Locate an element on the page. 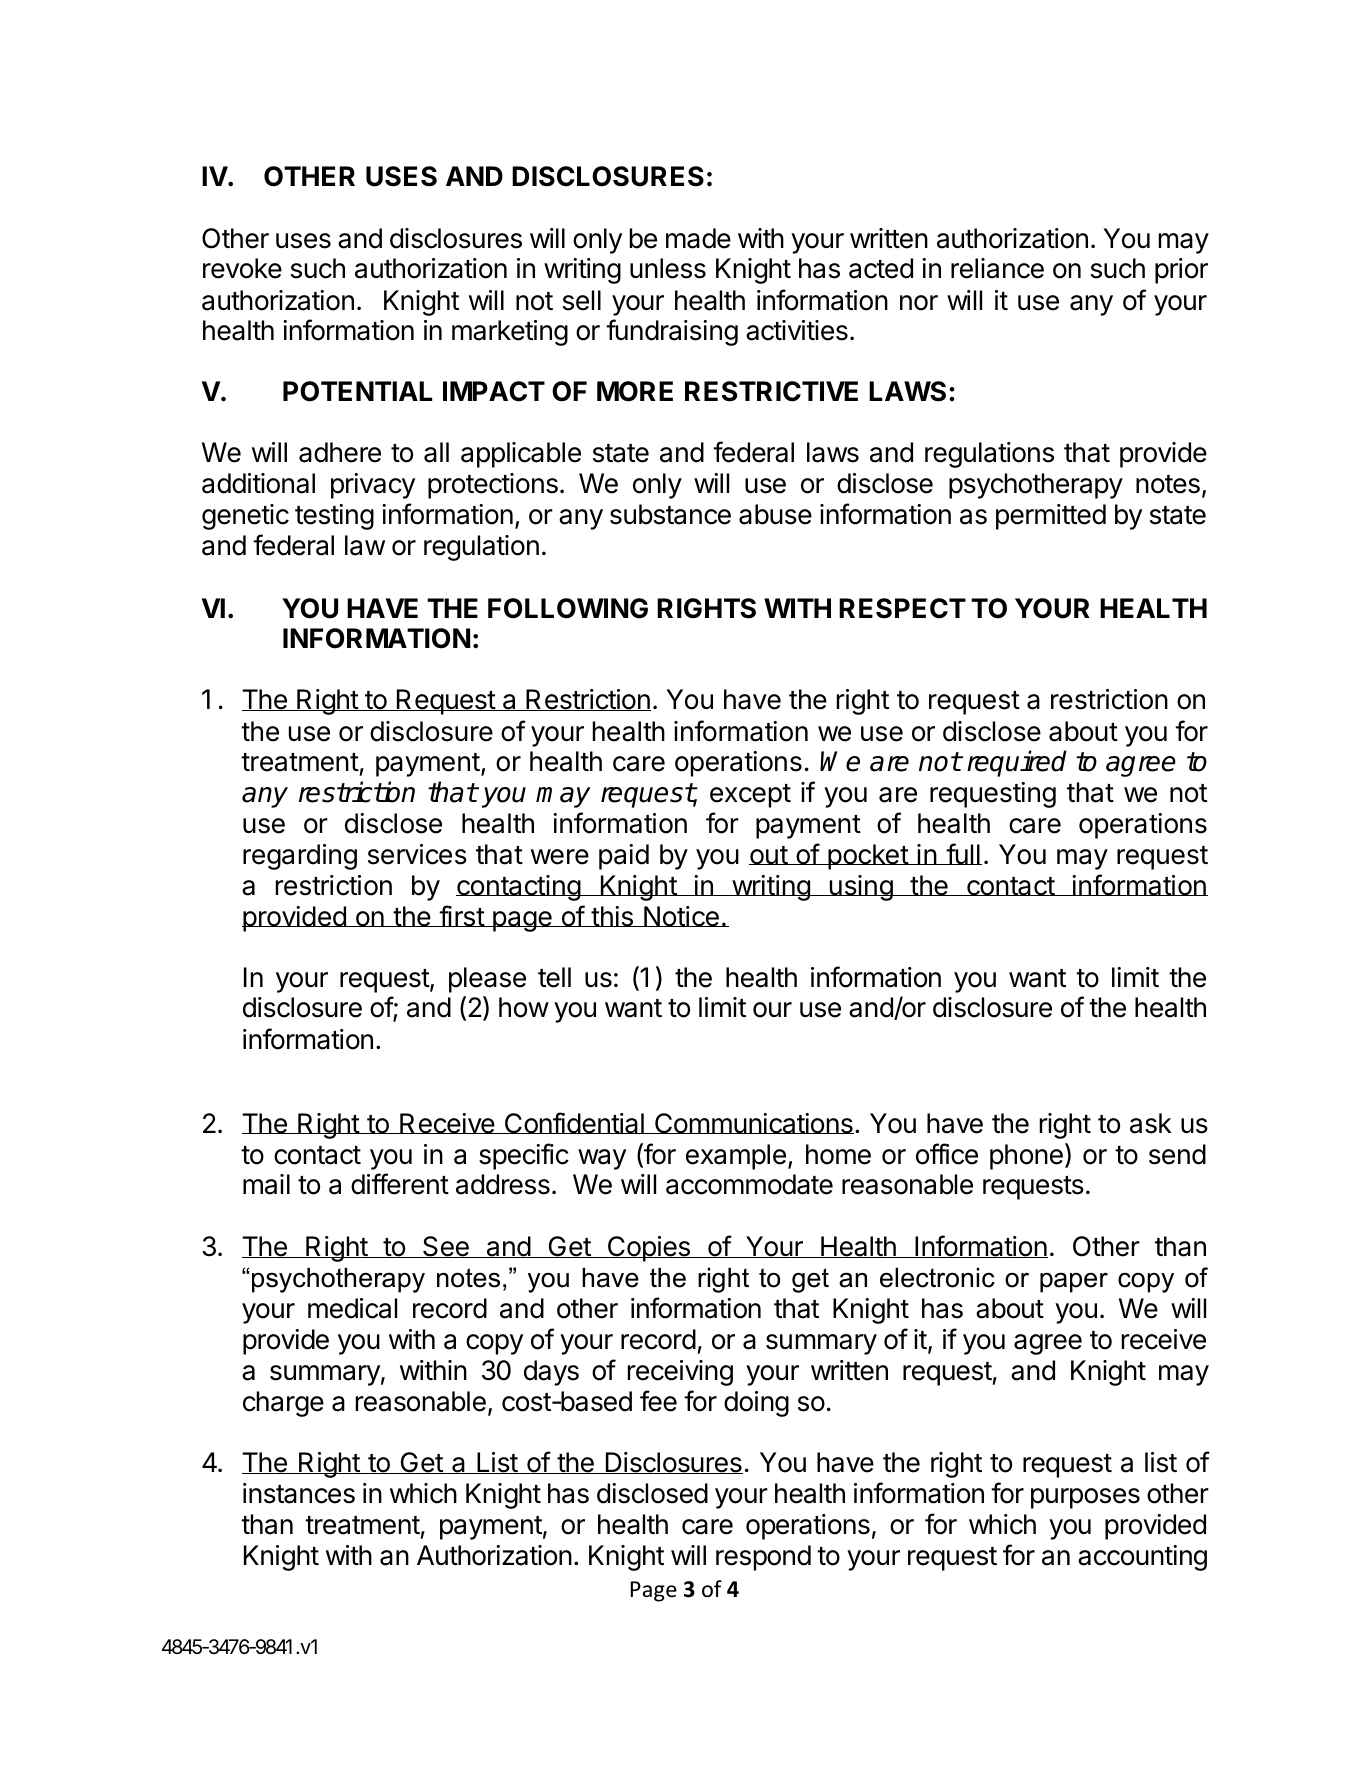  reliance is located at coordinates (997, 268).
